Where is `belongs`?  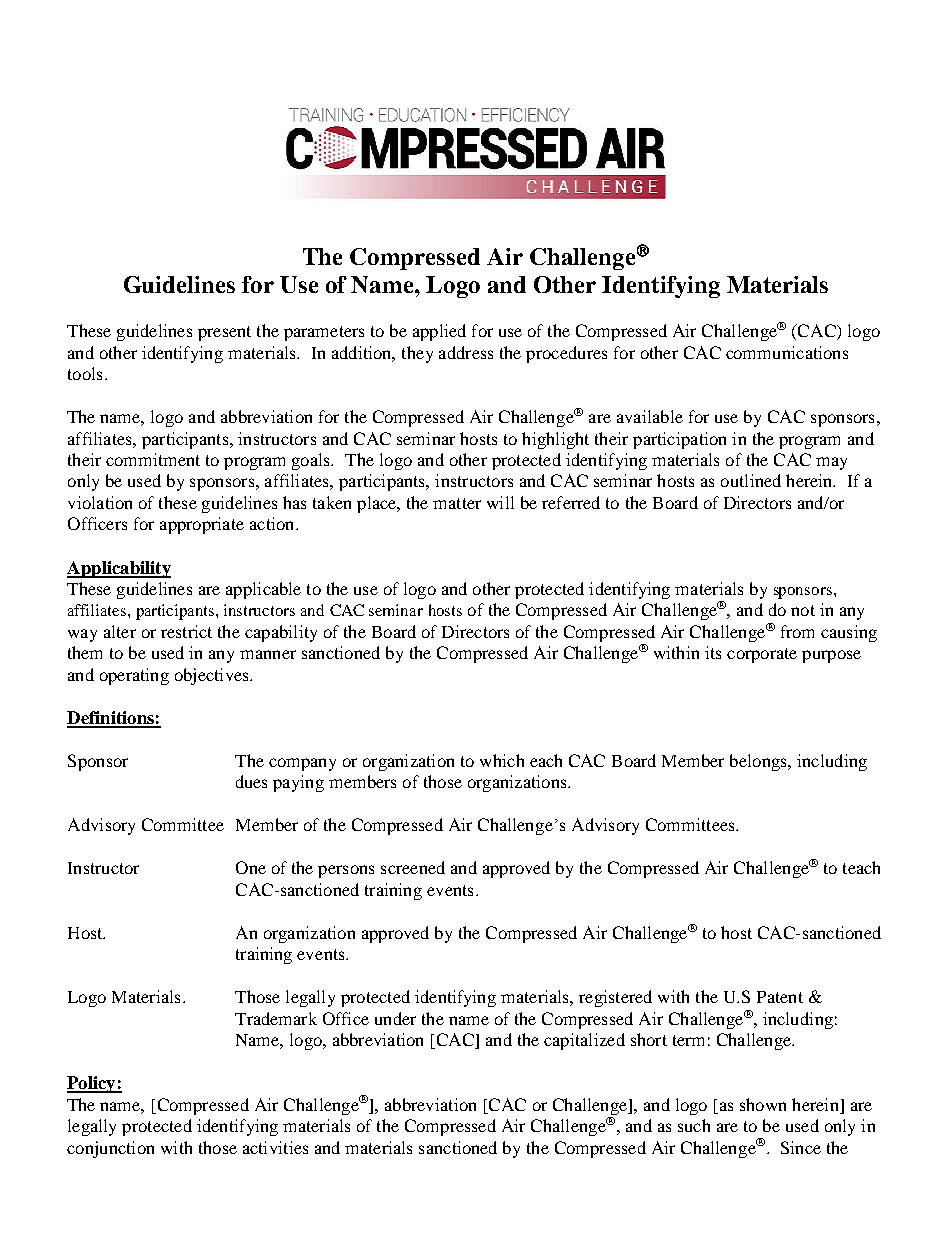 belongs is located at coordinates (759, 762).
